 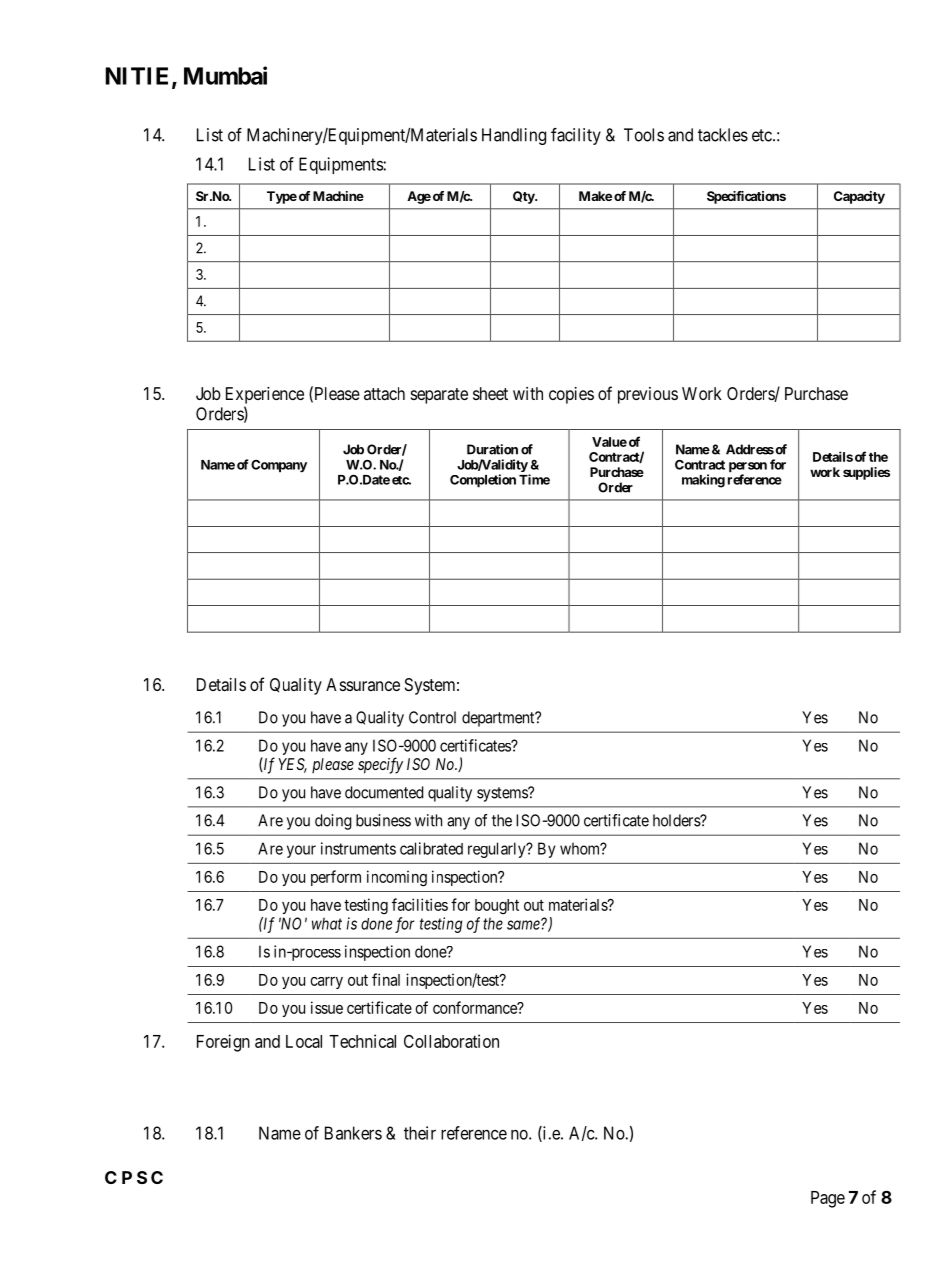 What do you see at coordinates (353, 1133) in the document?
I see `Bankers` at bounding box center [353, 1133].
